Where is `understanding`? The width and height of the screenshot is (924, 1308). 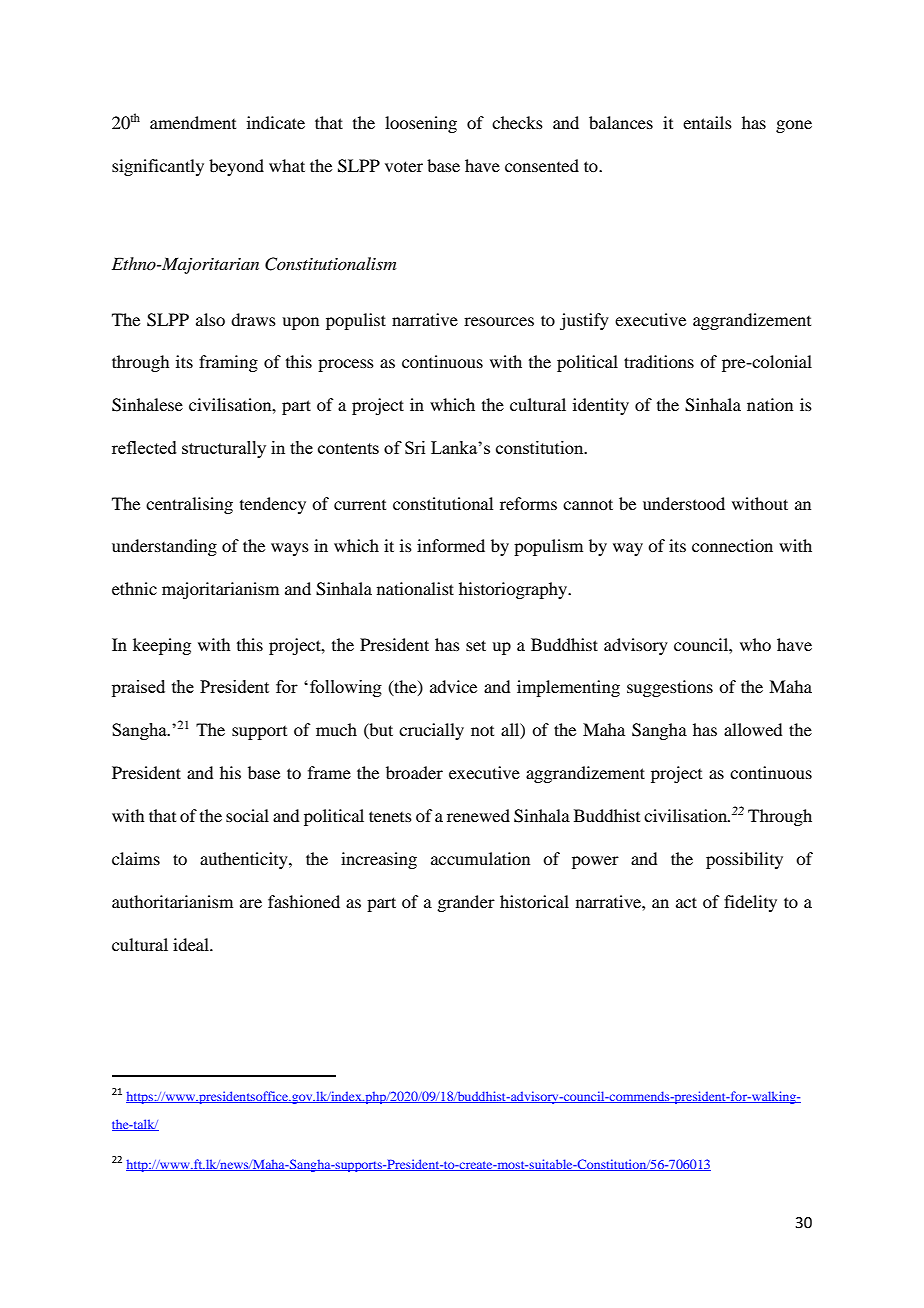 understanding is located at coordinates (164, 547).
